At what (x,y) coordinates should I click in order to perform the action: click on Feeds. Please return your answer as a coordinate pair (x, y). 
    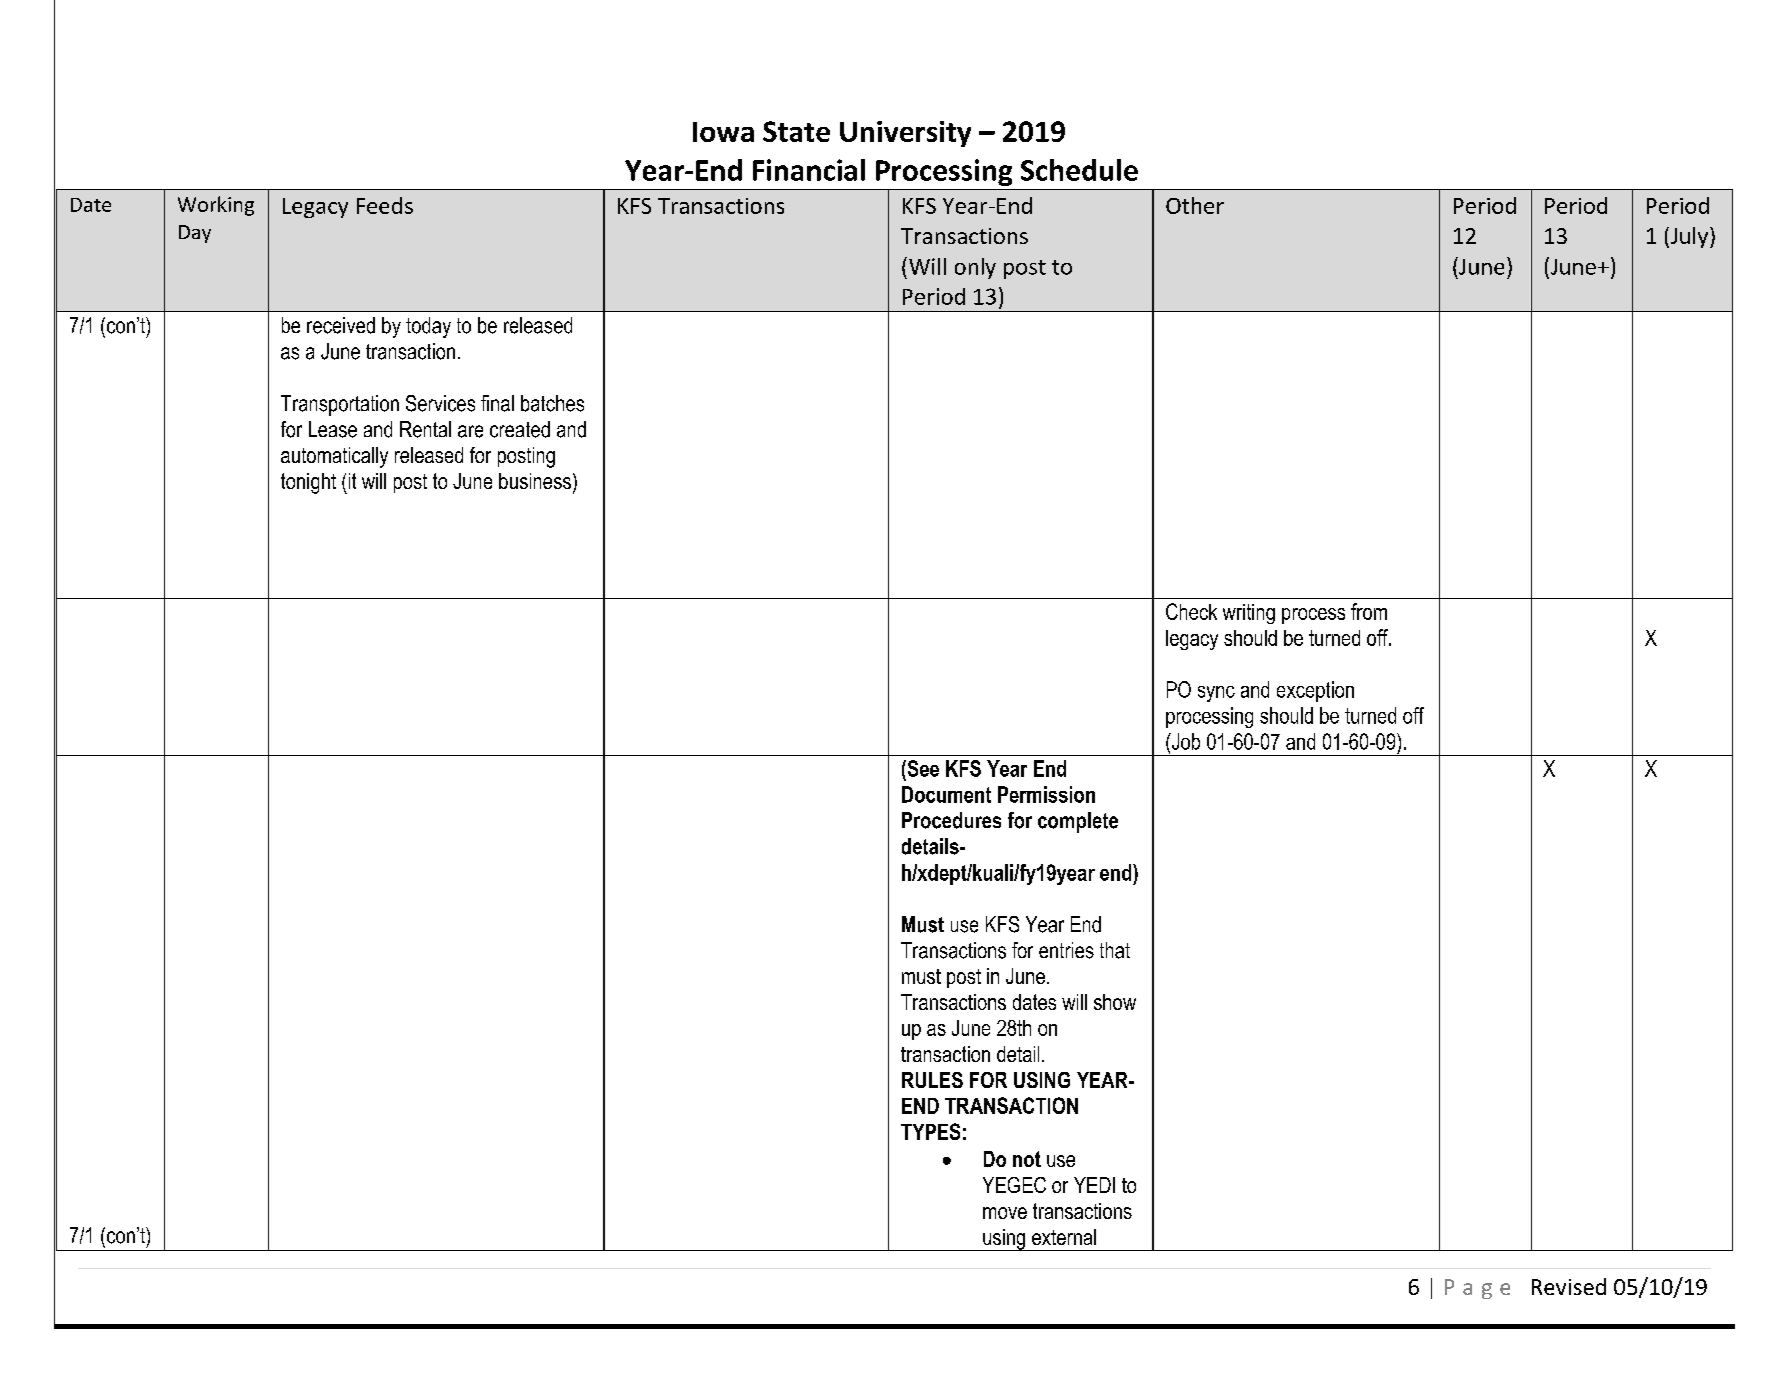
    Looking at the image, I should click on (385, 205).
